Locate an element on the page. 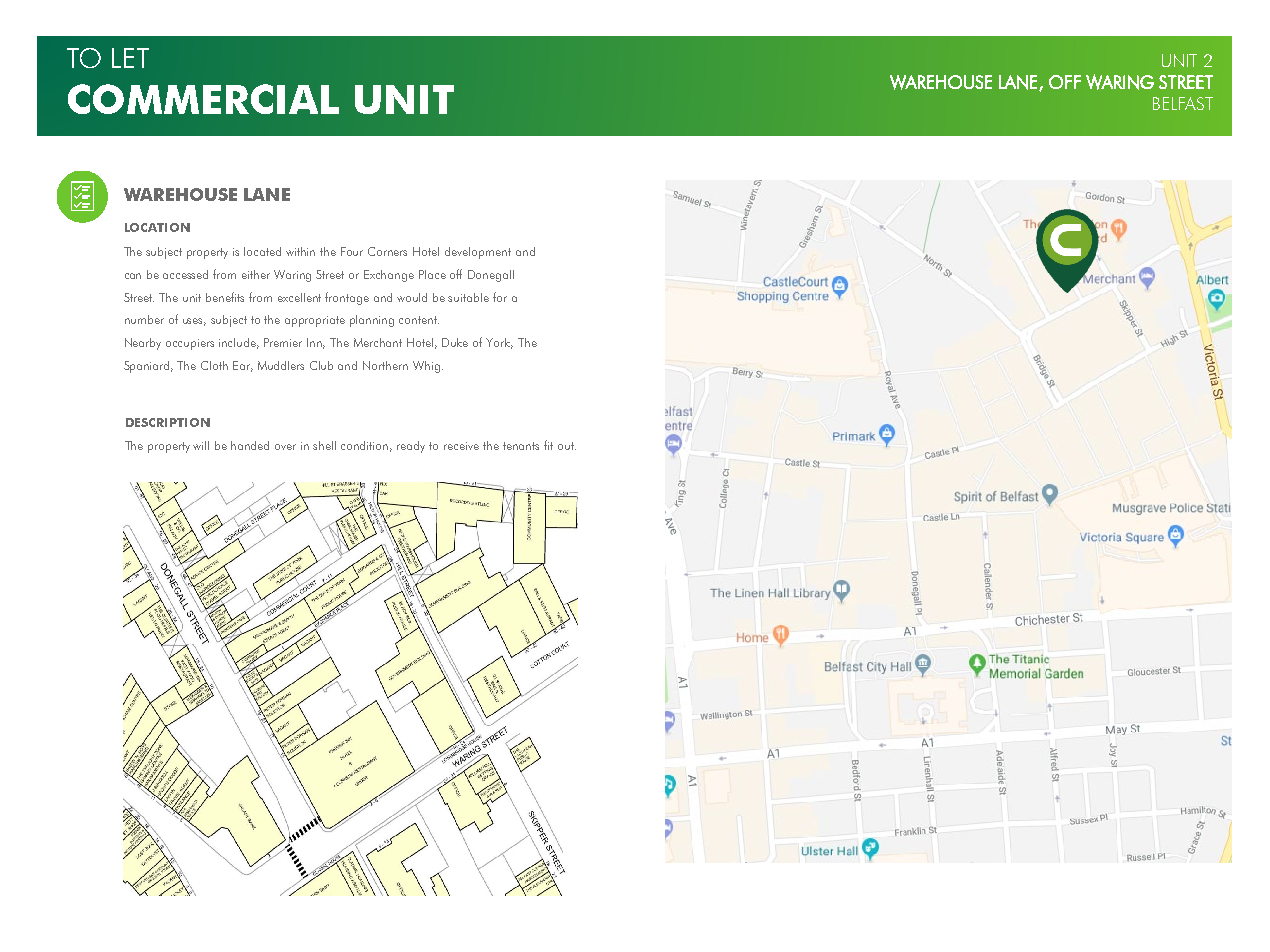  for is located at coordinates (500, 297).
